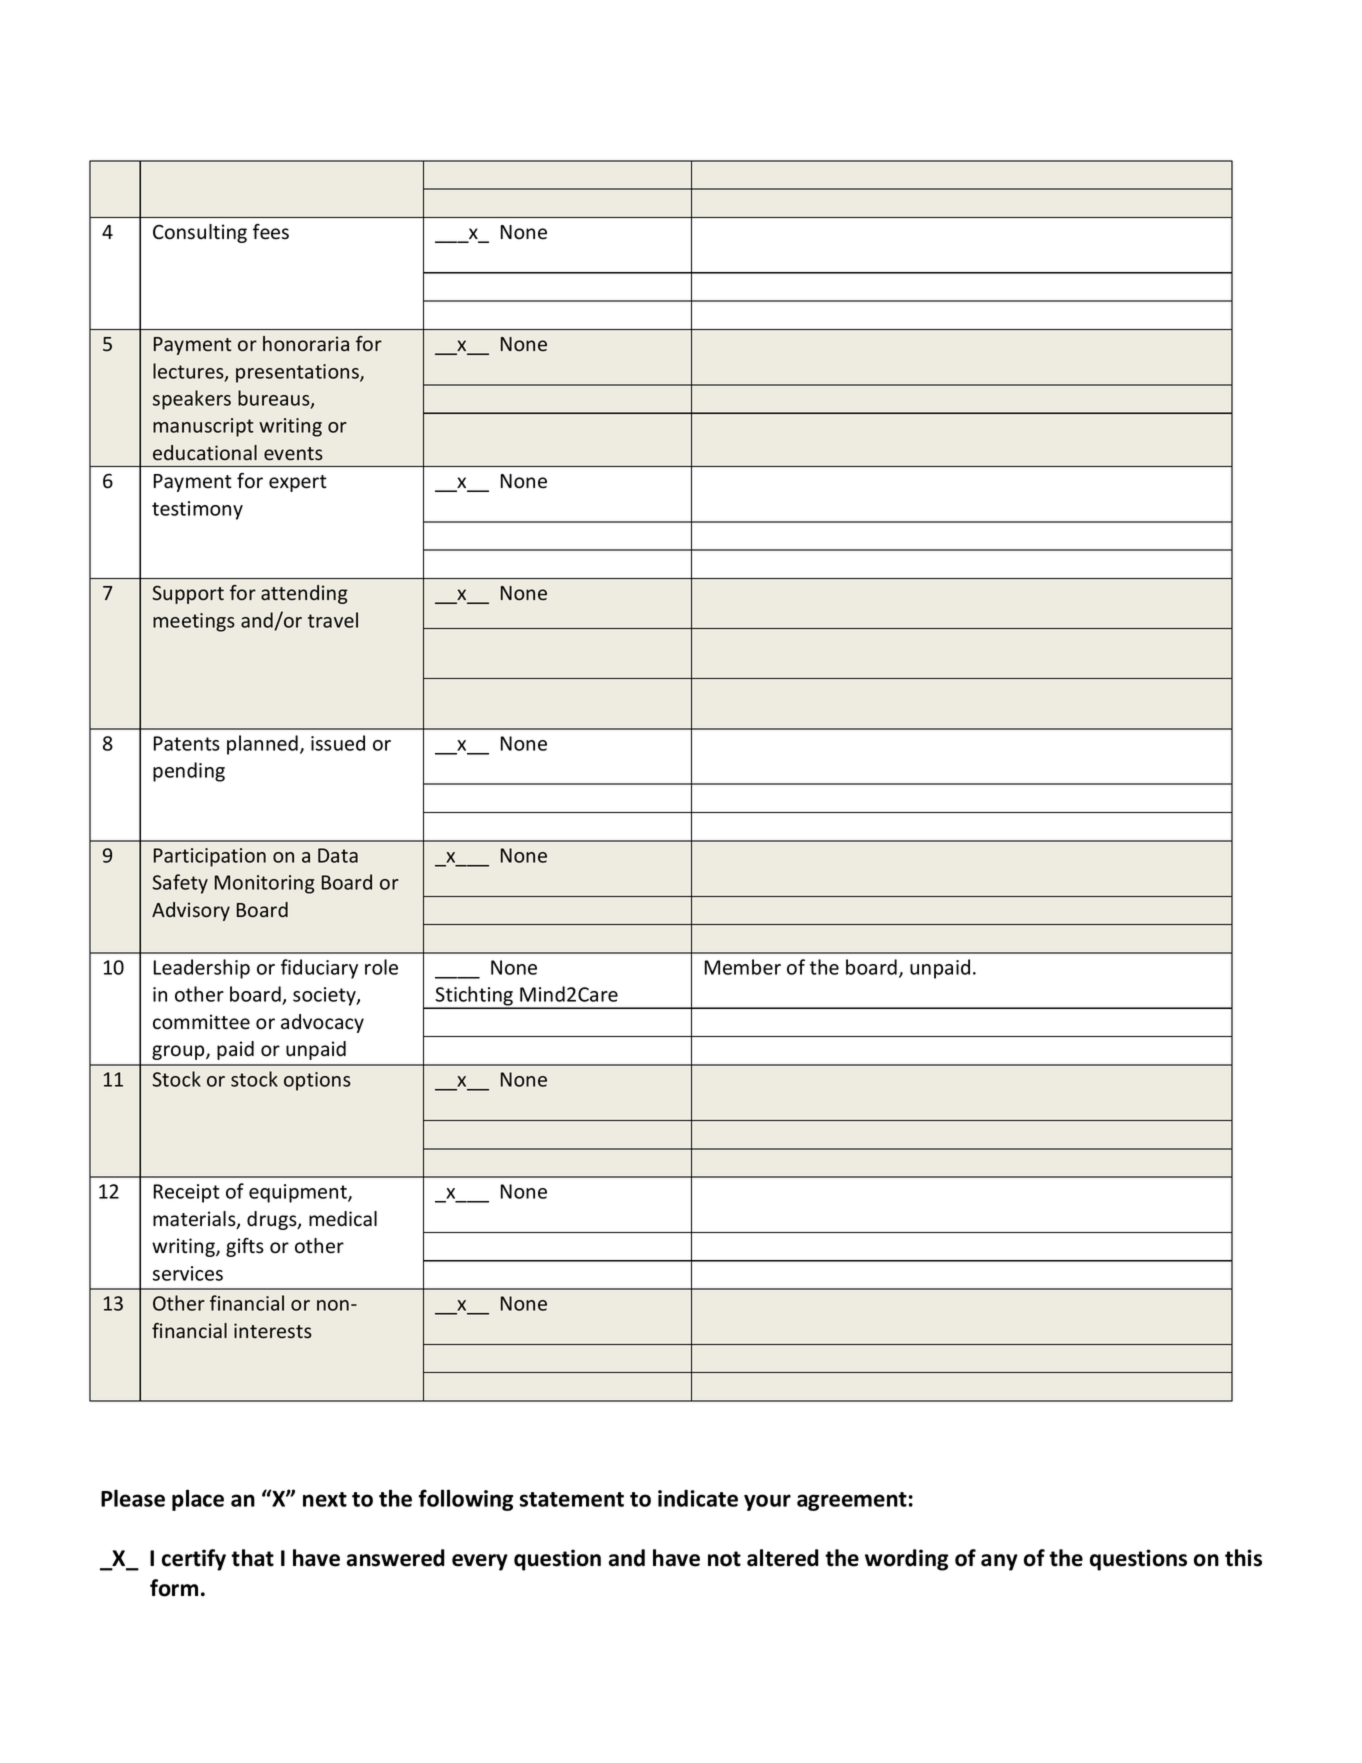 This screenshot has width=1362, height=1763. What do you see at coordinates (724, 1559) in the screenshot?
I see `not` at bounding box center [724, 1559].
